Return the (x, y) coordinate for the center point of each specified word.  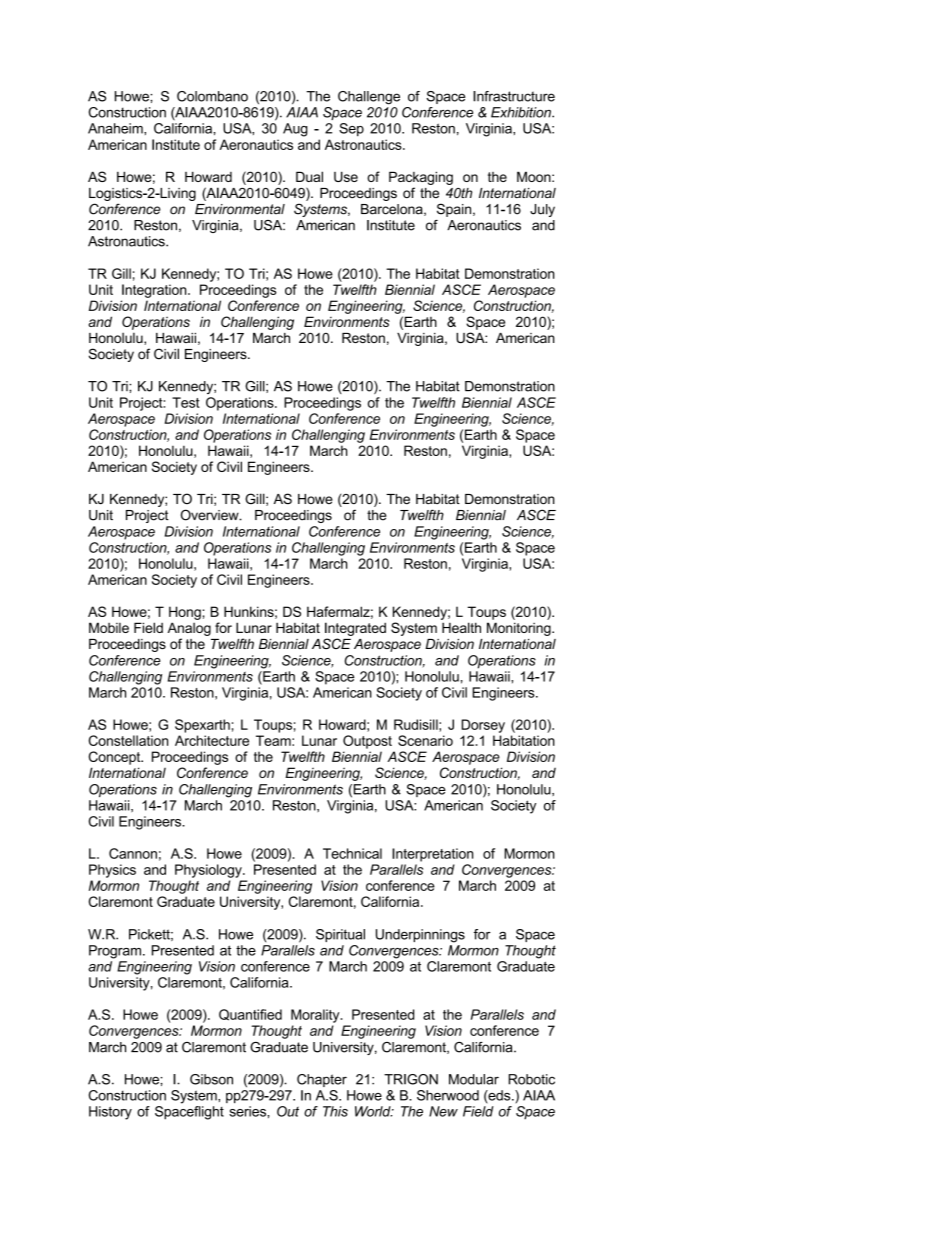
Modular (474, 1079)
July (542, 210)
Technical (352, 853)
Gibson (211, 1079)
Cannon (133, 853)
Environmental (240, 209)
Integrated (355, 629)
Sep (351, 130)
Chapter (322, 1080)
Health (461, 627)
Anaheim (116, 128)
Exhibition (522, 112)
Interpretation (432, 855)
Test (186, 402)
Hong (185, 613)
